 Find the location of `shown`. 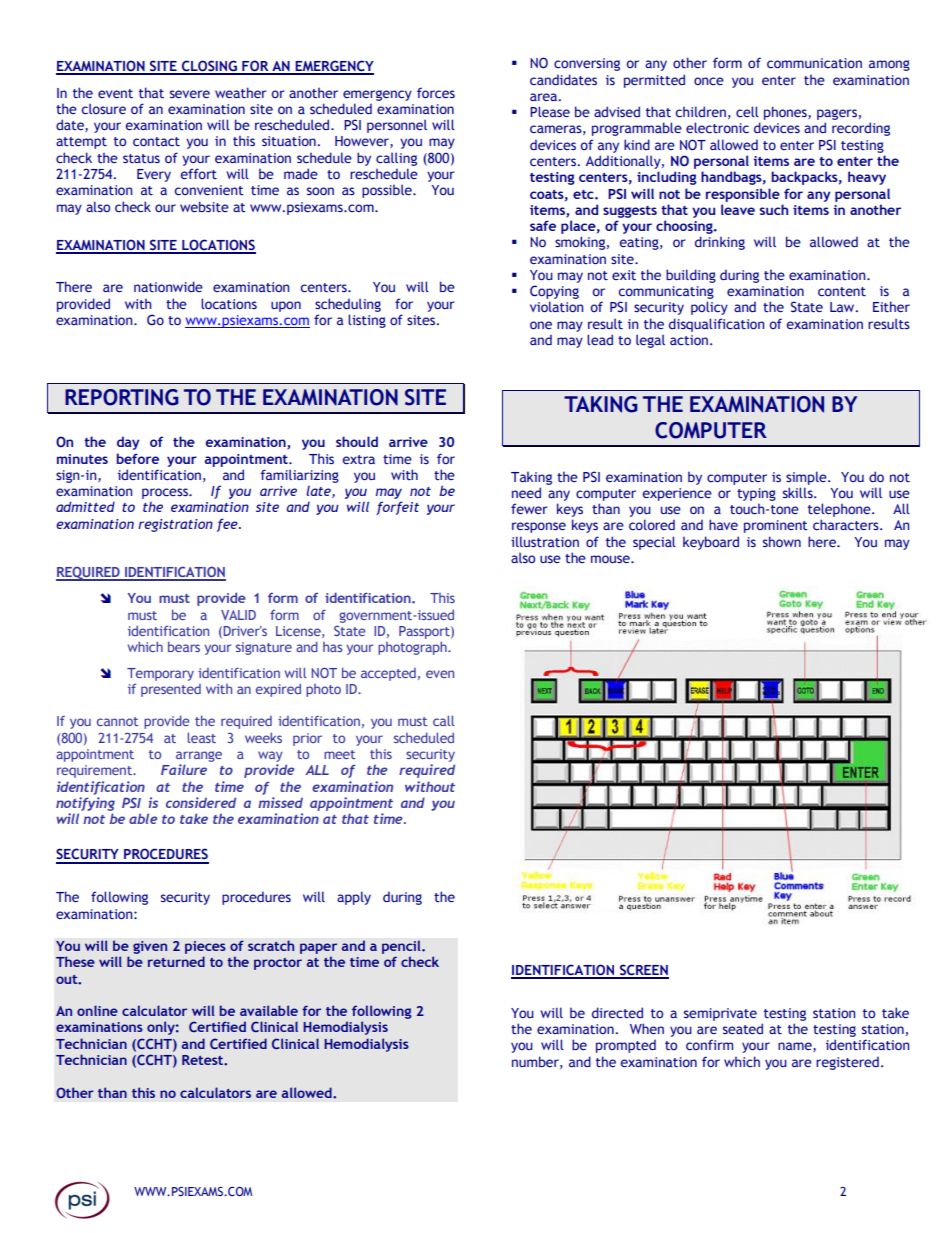

shown is located at coordinates (782, 541).
